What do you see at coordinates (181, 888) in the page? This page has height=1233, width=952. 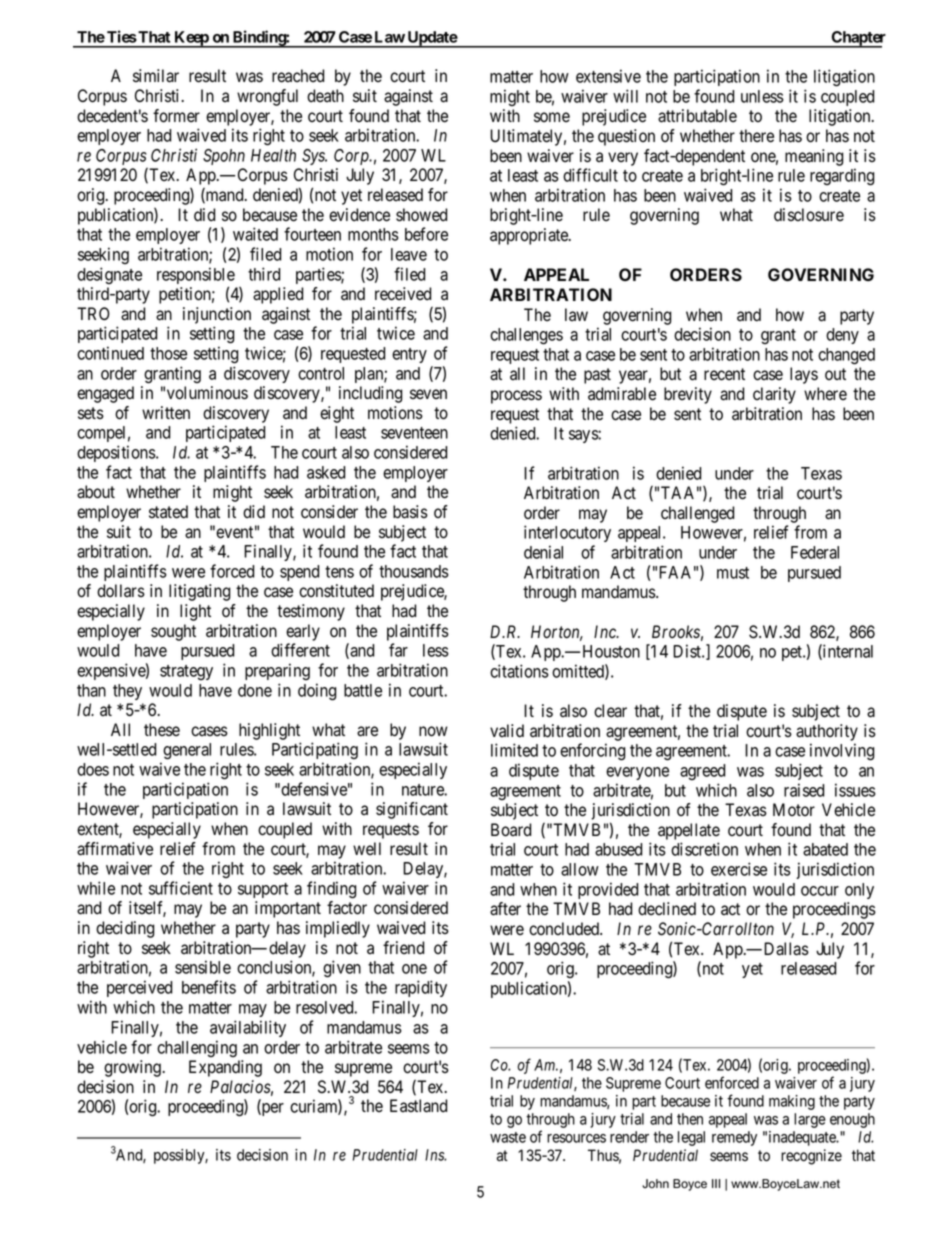 I see `sufficient` at bounding box center [181, 888].
